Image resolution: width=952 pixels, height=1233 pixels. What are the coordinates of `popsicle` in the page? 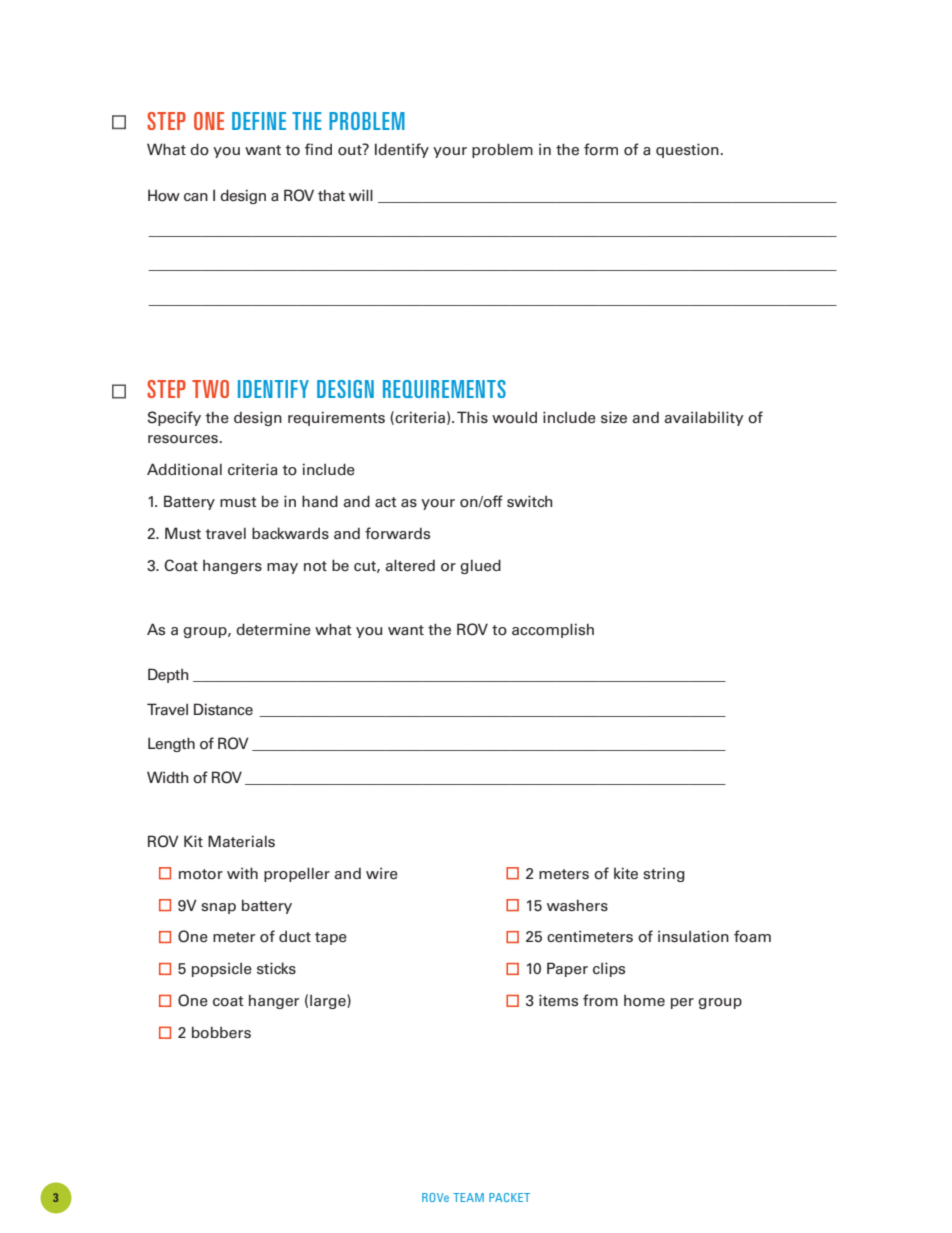 It's located at (222, 970).
